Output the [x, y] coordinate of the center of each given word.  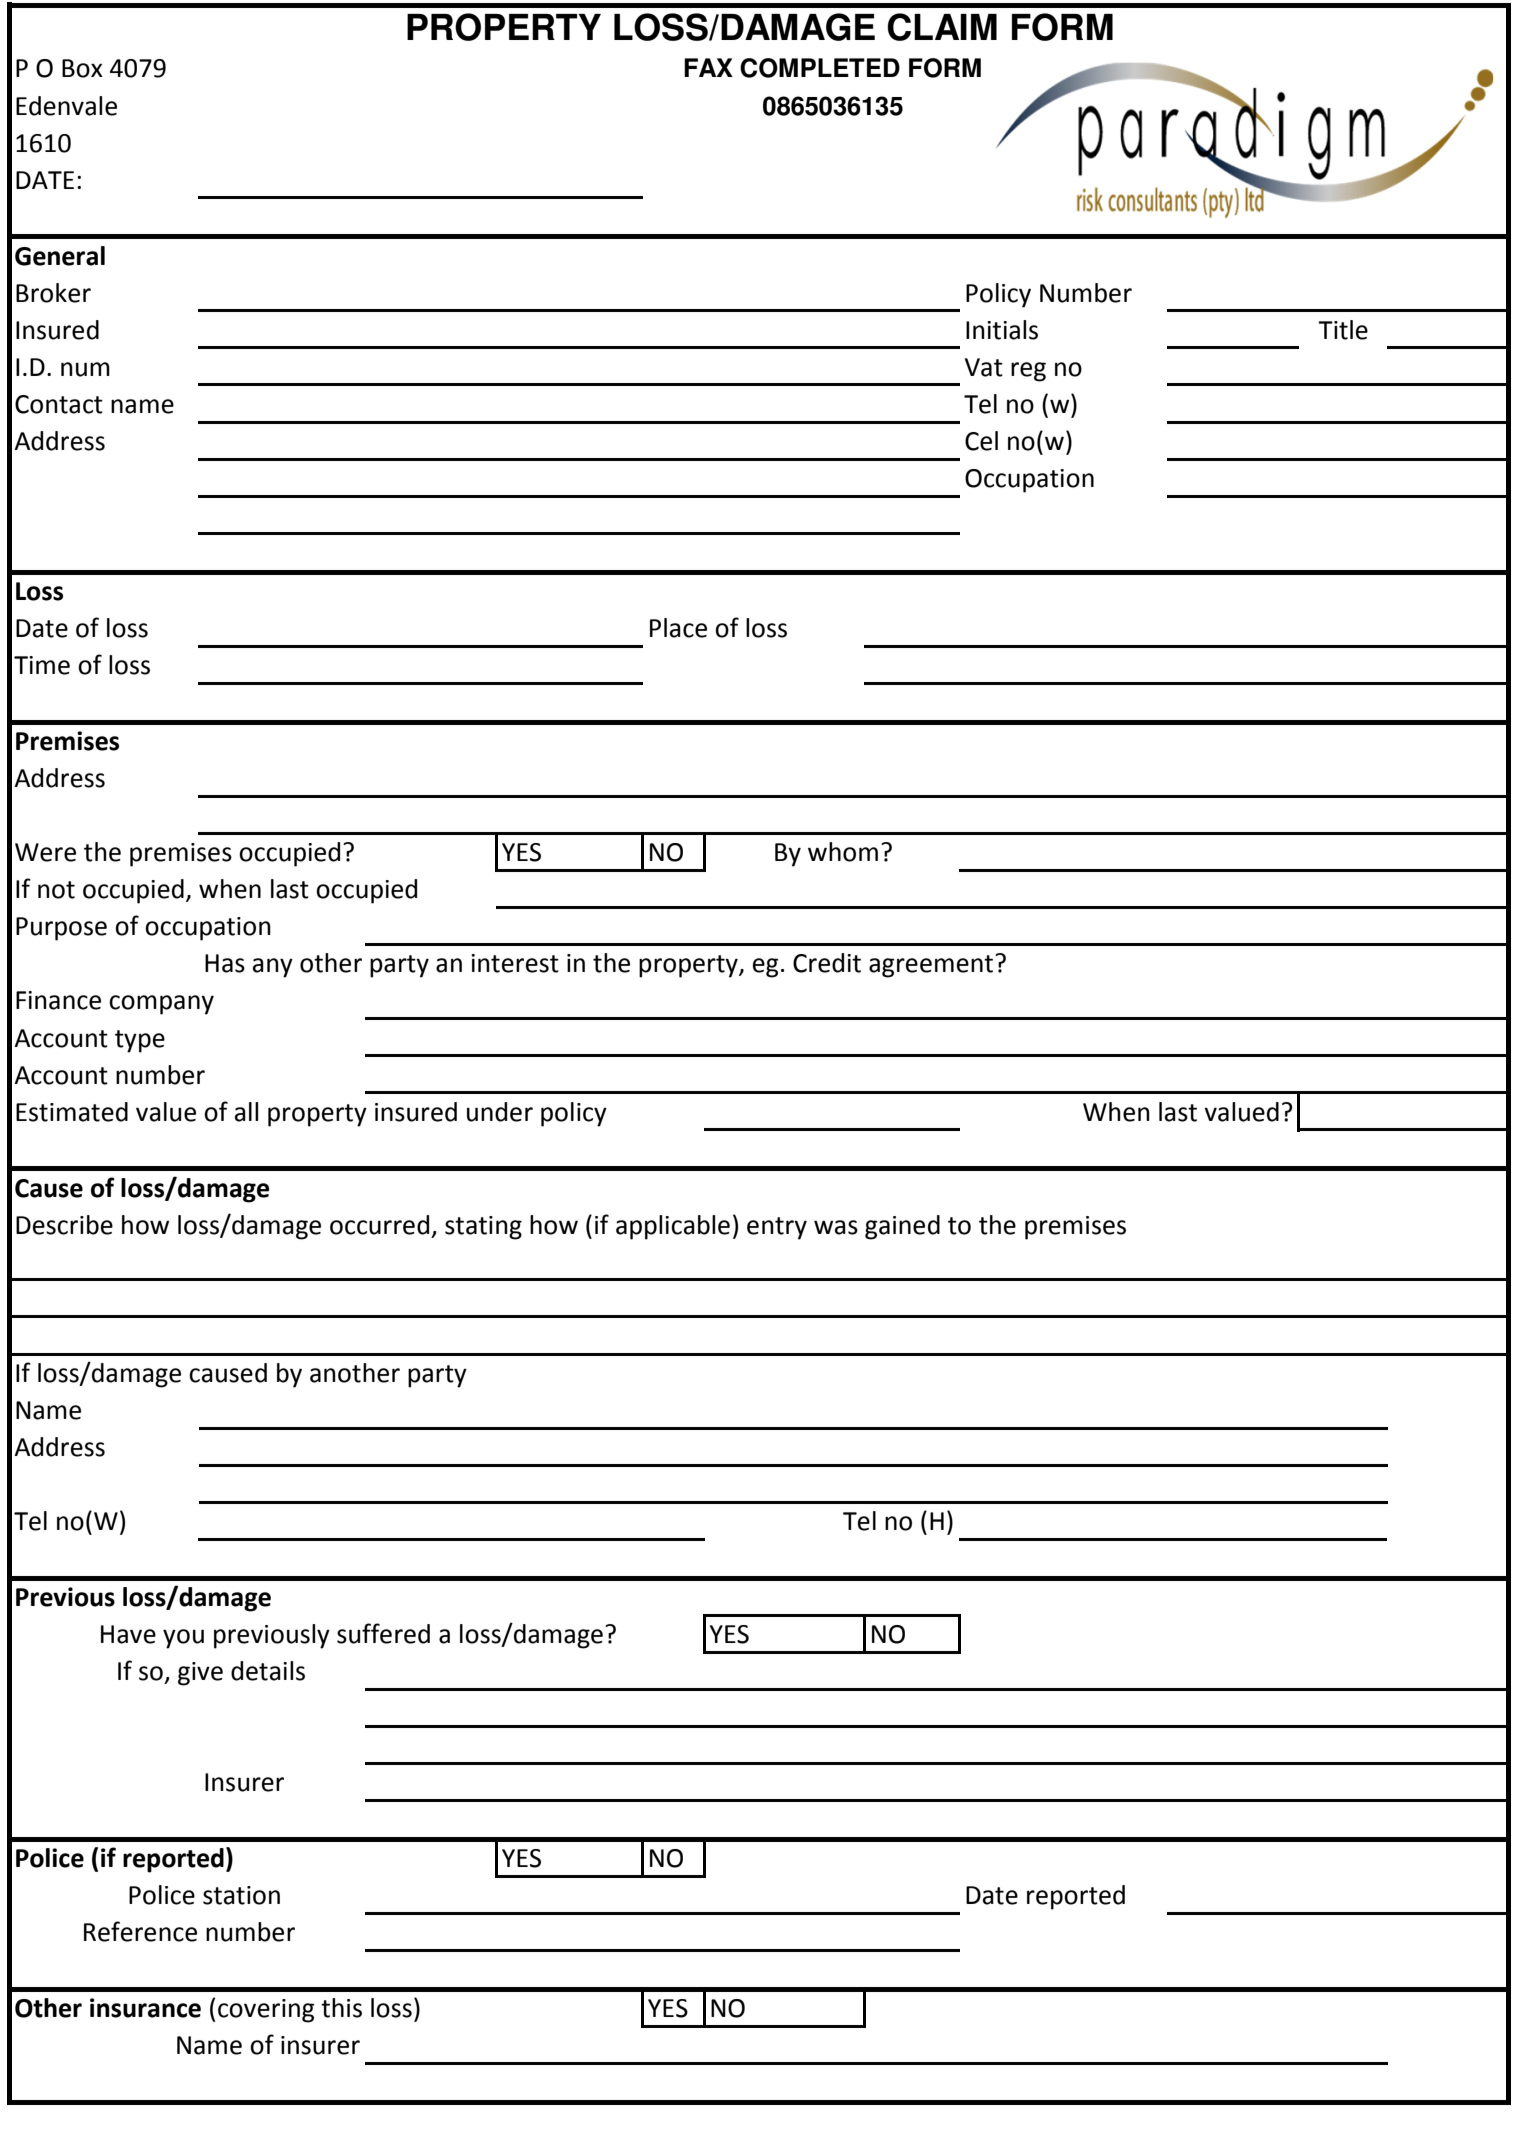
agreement [932, 966]
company [161, 1005]
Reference [140, 1931]
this [341, 2008]
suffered [383, 1633]
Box [82, 68]
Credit [827, 963]
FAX [708, 67]
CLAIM [942, 27]
